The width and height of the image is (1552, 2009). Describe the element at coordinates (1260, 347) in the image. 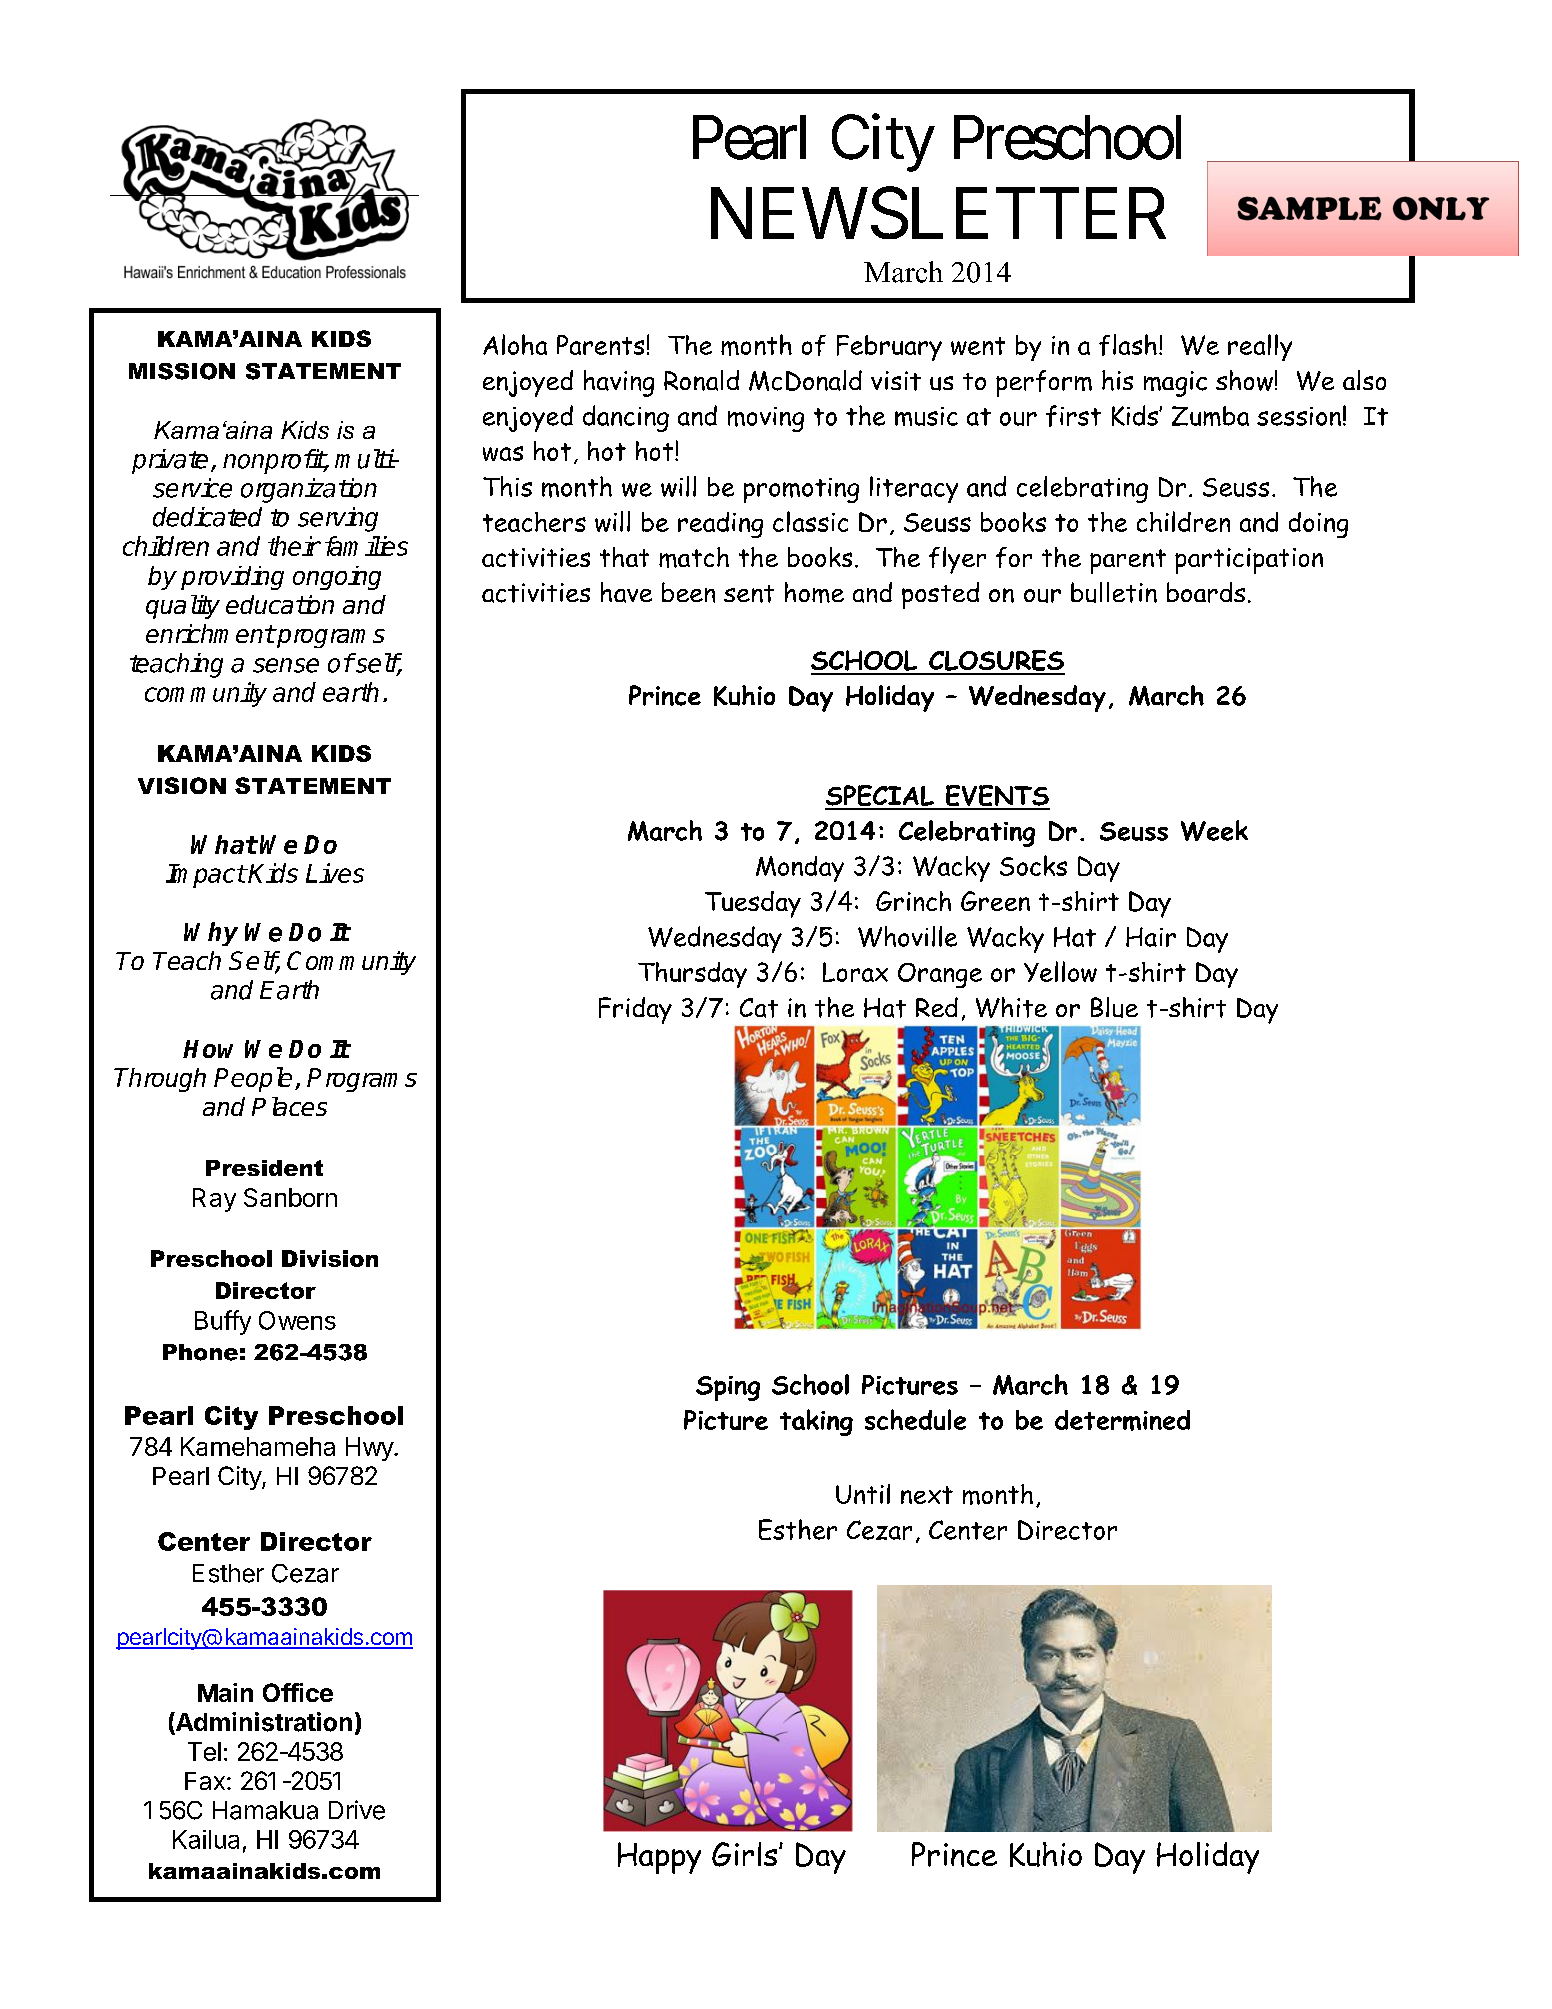

I see `really` at that location.
